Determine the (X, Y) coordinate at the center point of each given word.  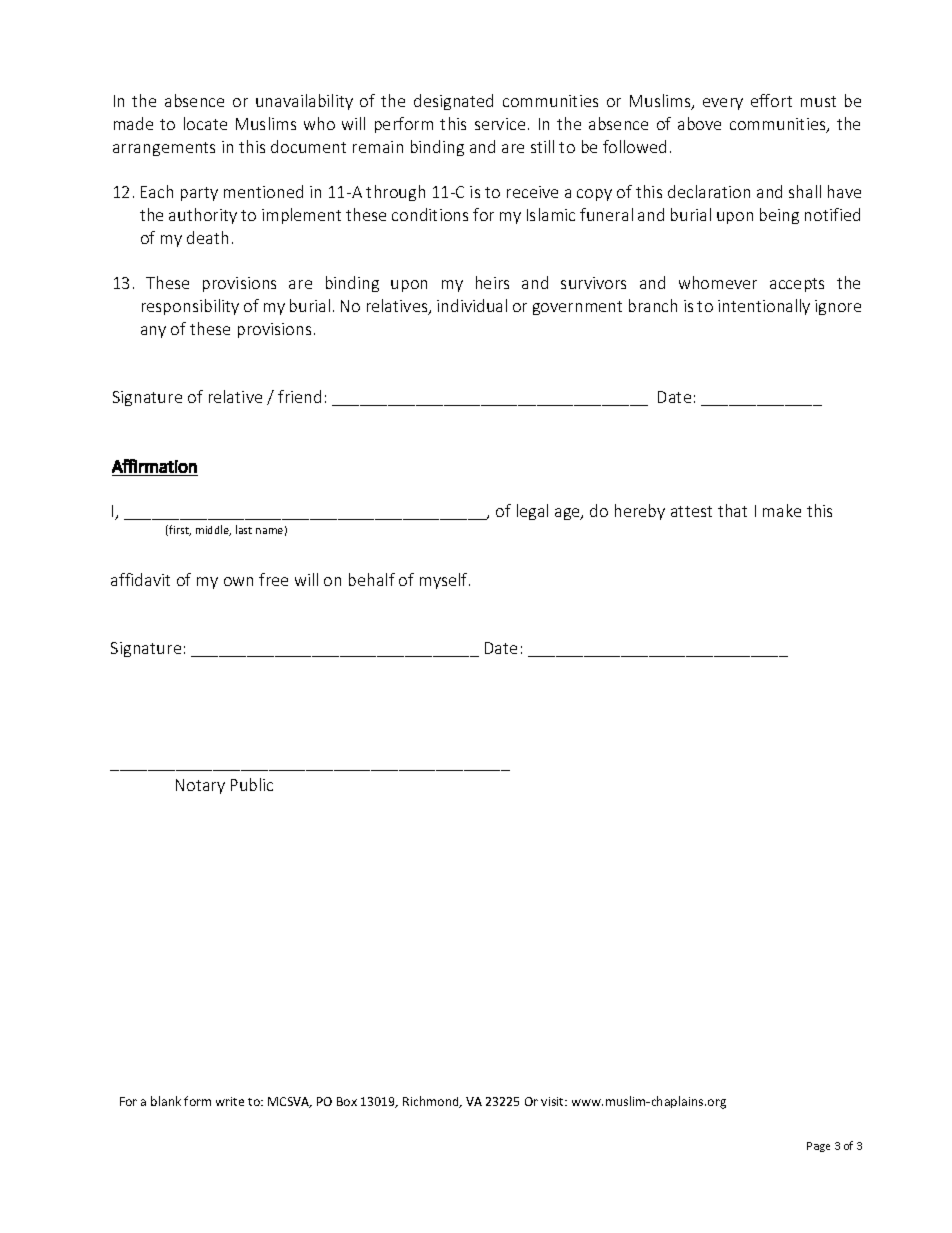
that (732, 510)
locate (205, 123)
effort (771, 100)
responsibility (190, 307)
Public (252, 784)
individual (472, 305)
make (782, 510)
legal (532, 512)
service (500, 124)
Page (818, 1147)
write (230, 1101)
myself (445, 581)
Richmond (432, 1102)
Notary (200, 786)
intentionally (764, 307)
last (244, 529)
